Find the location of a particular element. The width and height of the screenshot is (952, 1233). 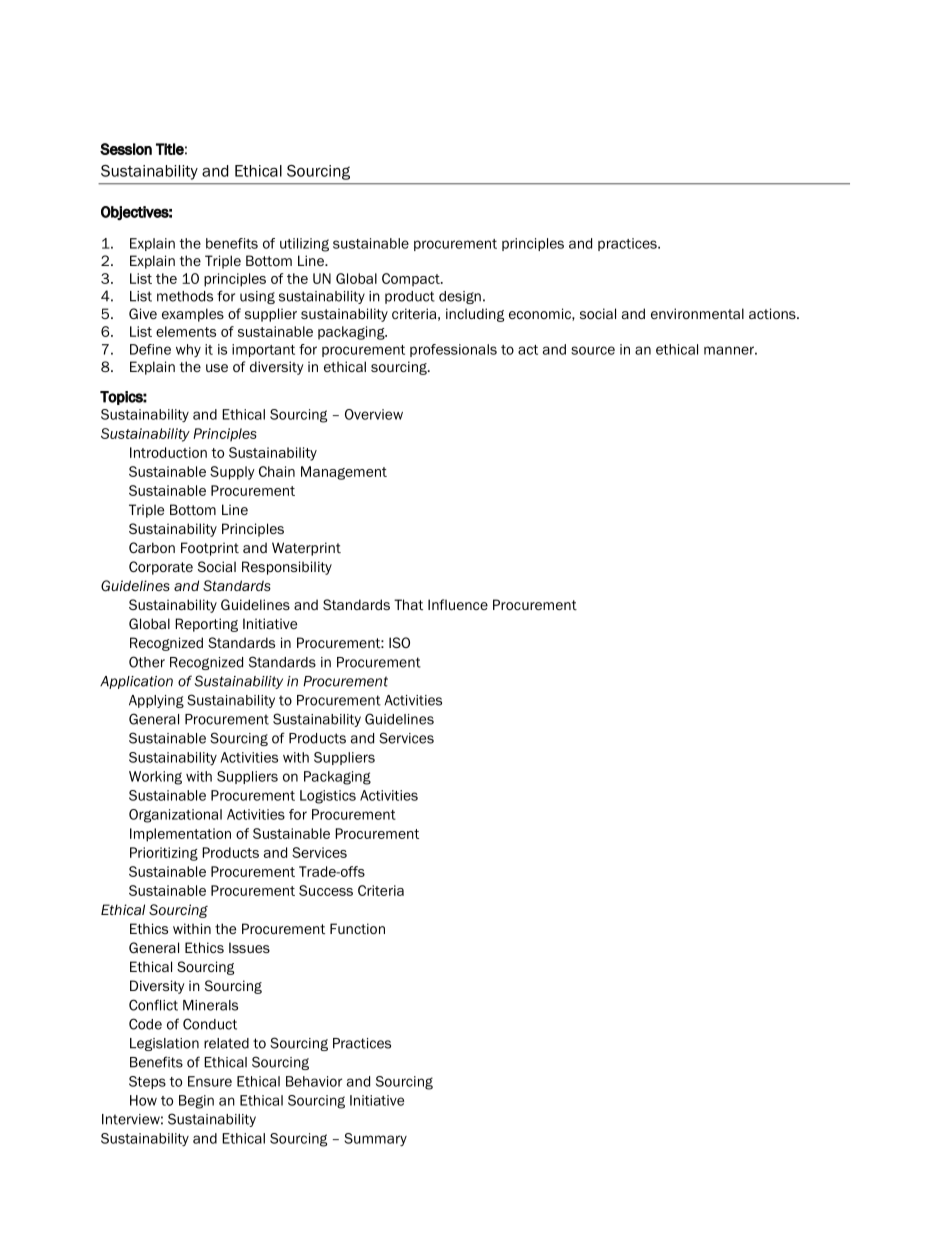

environmental is located at coordinates (697, 313).
